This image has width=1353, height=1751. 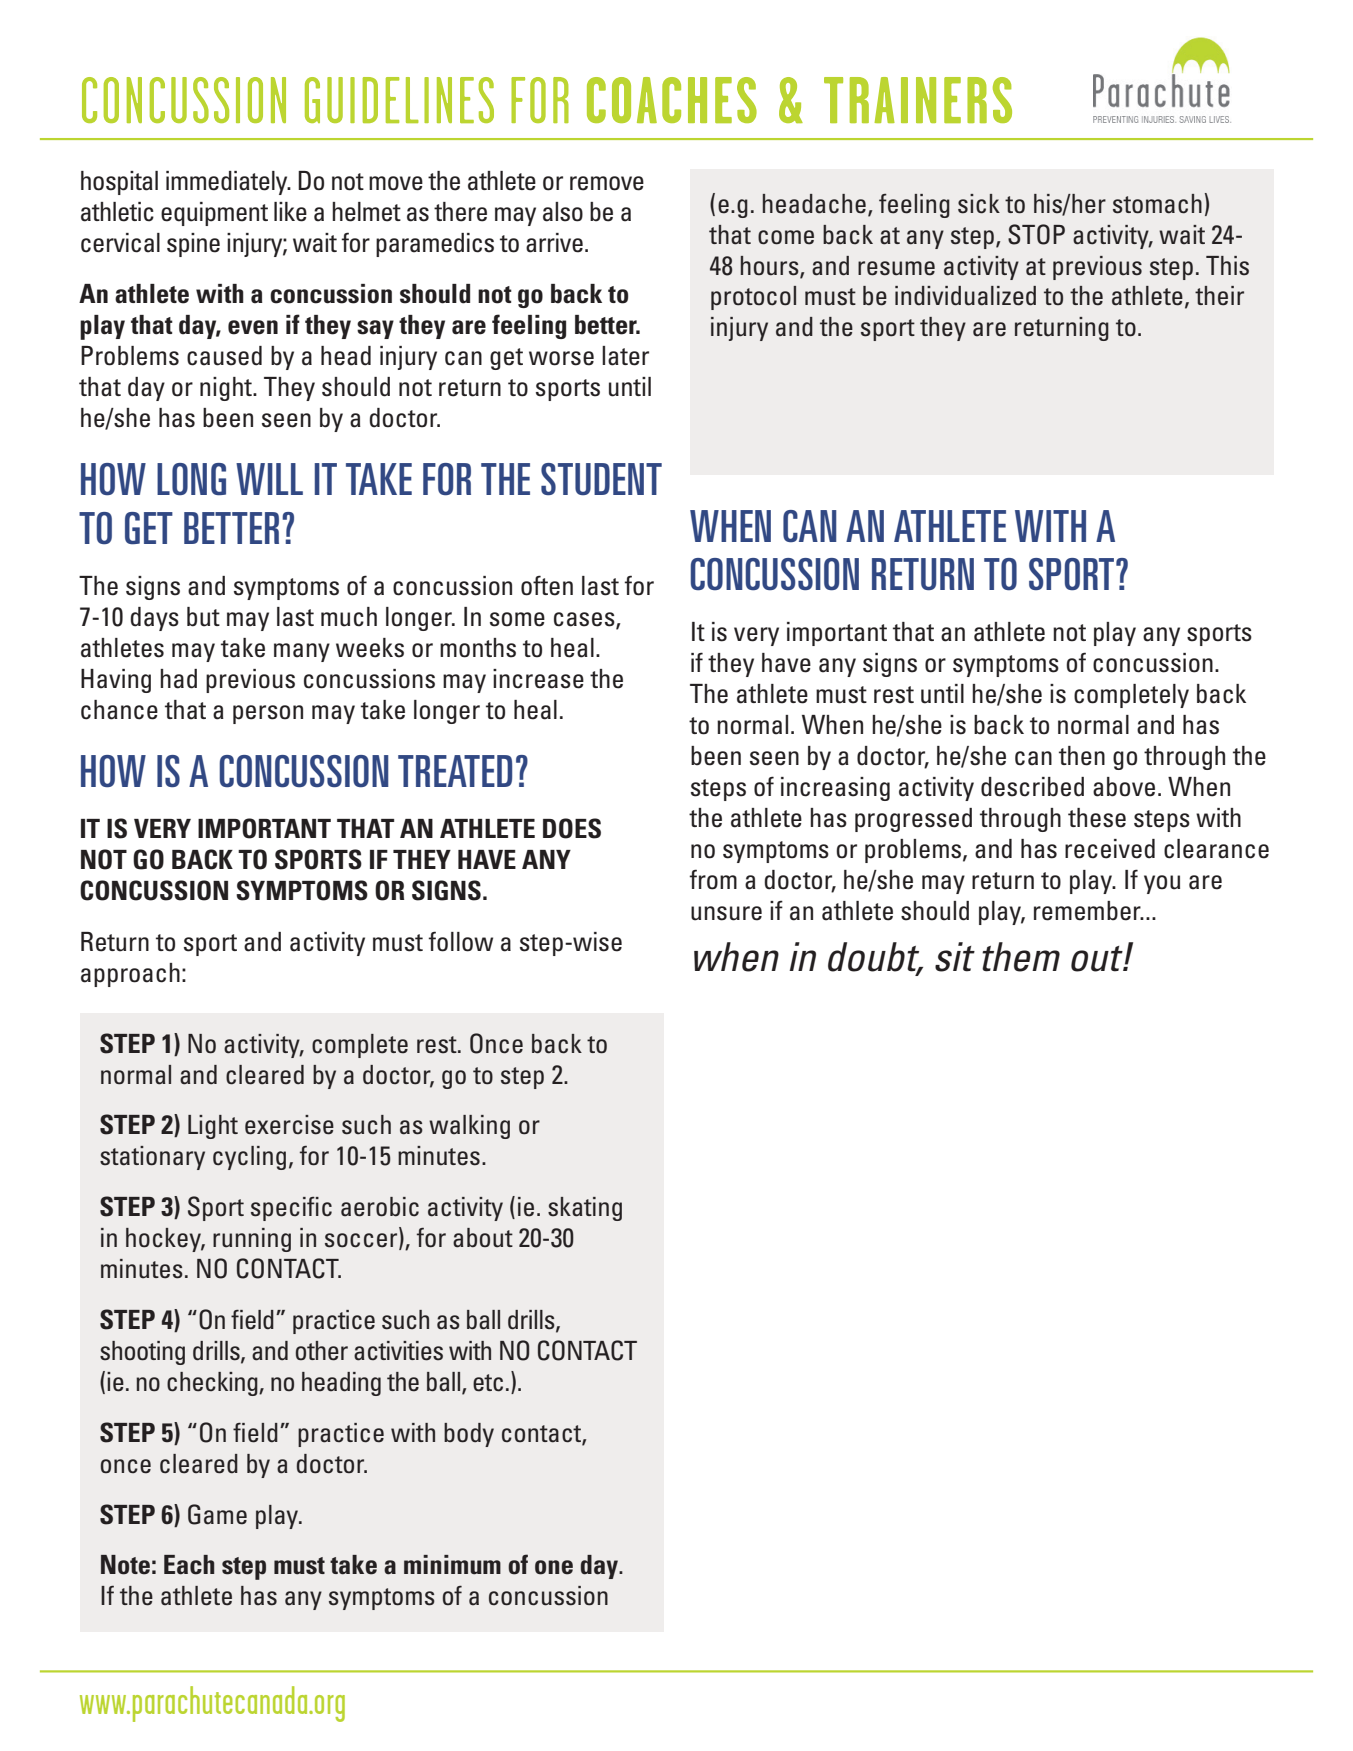 I want to click on COACHES, so click(x=672, y=100).
